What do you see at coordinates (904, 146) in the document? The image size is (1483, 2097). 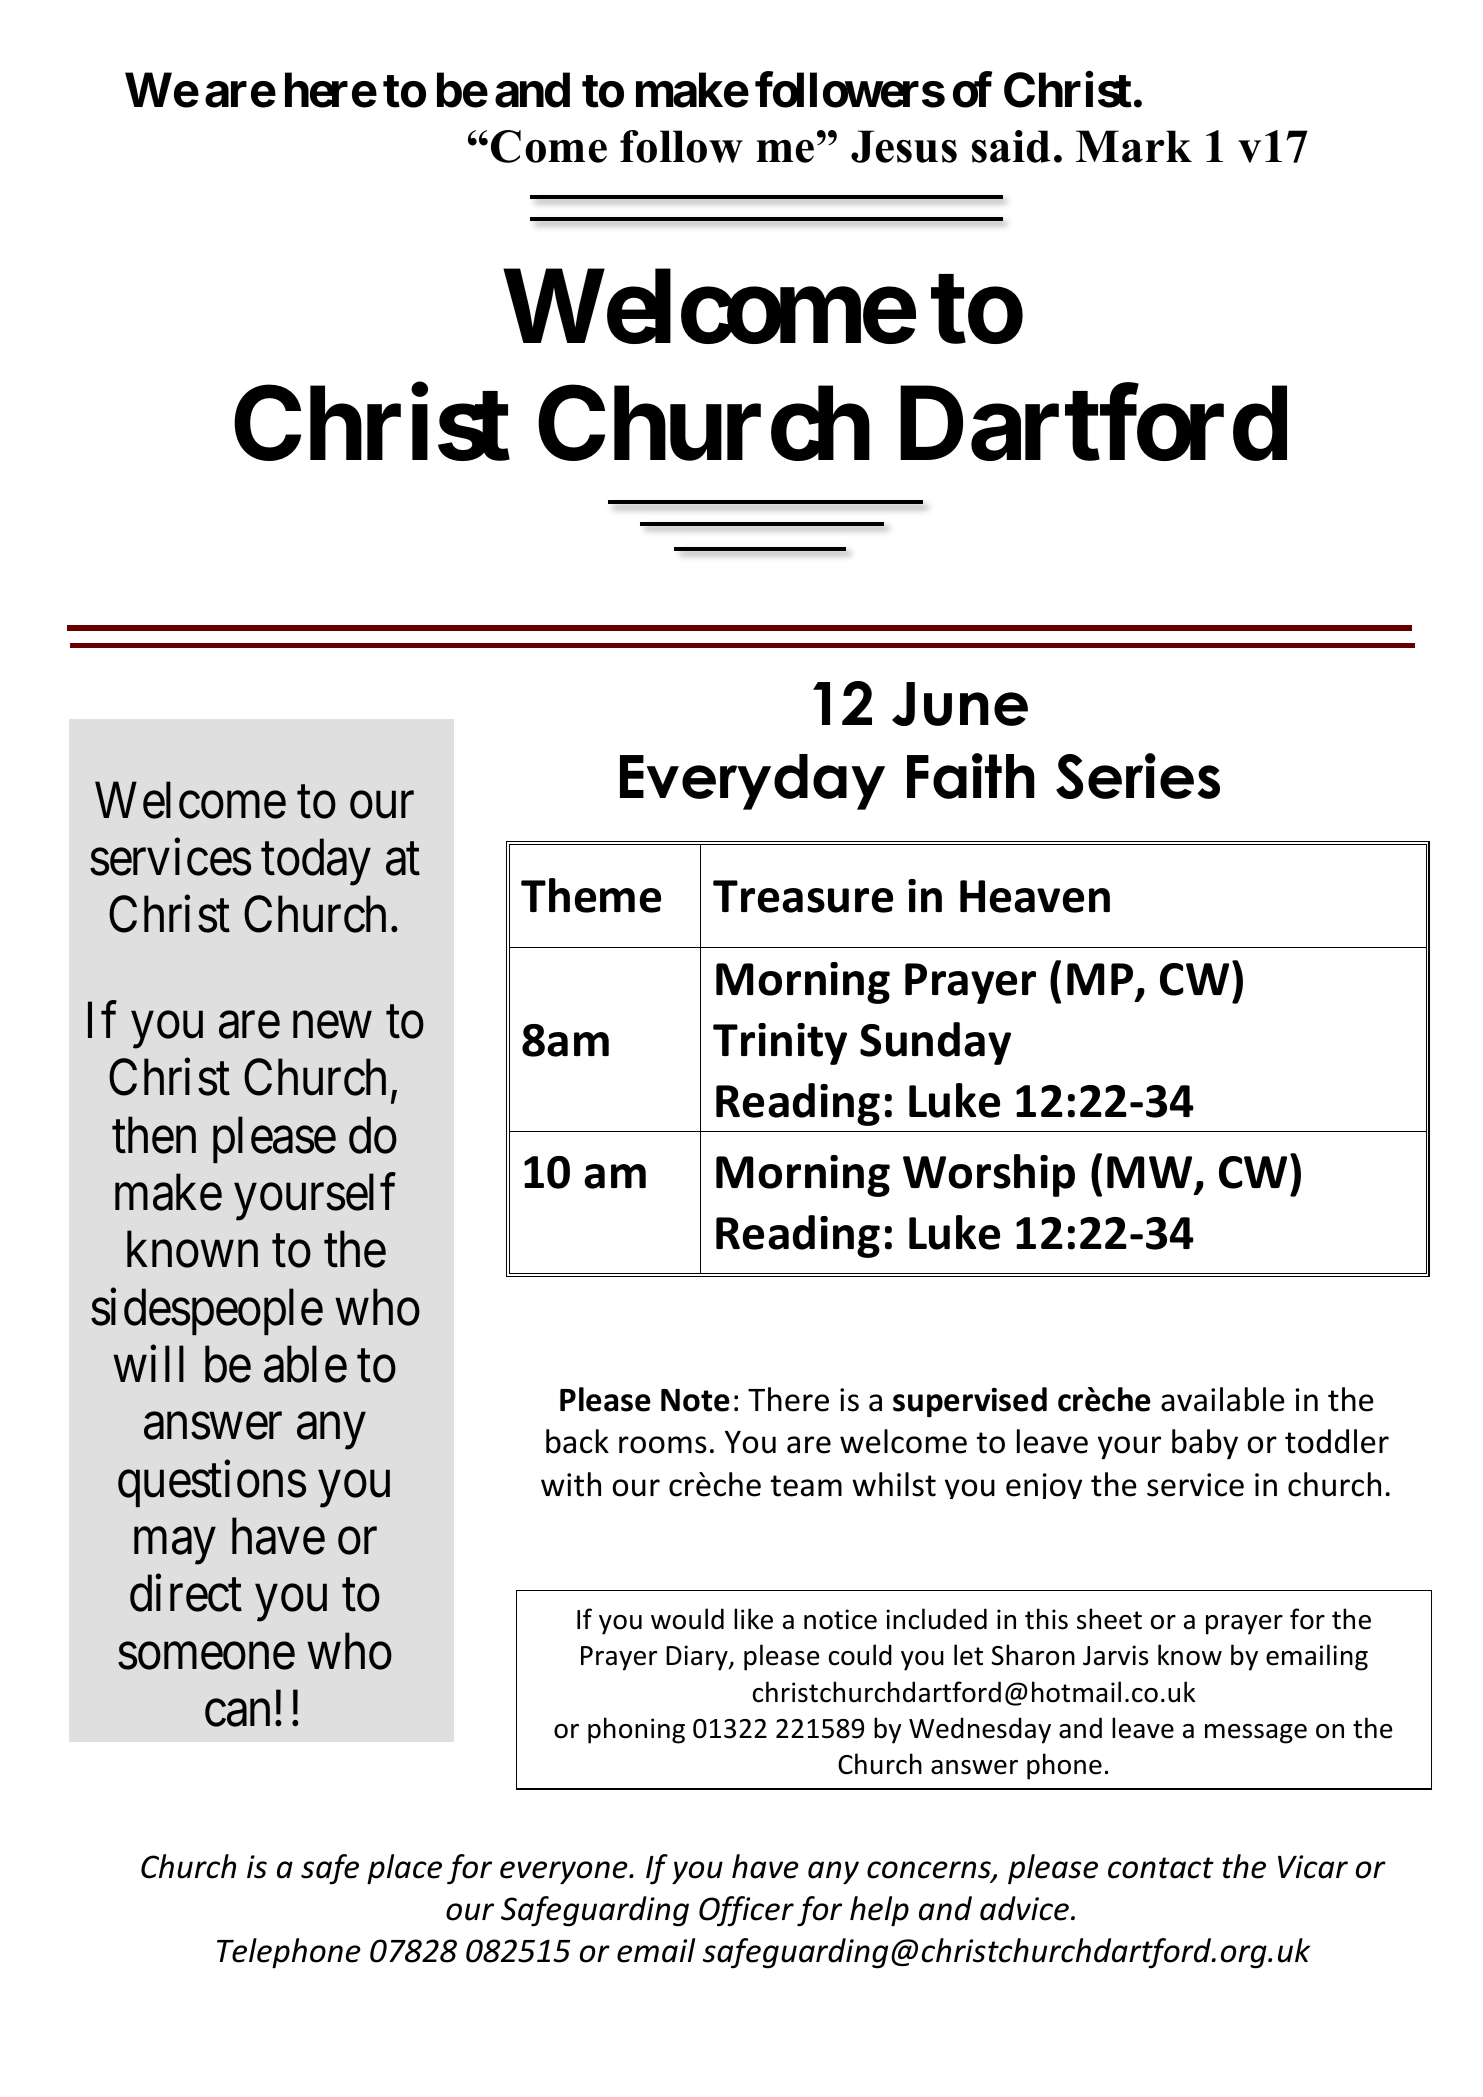 I see `Jesus` at bounding box center [904, 146].
